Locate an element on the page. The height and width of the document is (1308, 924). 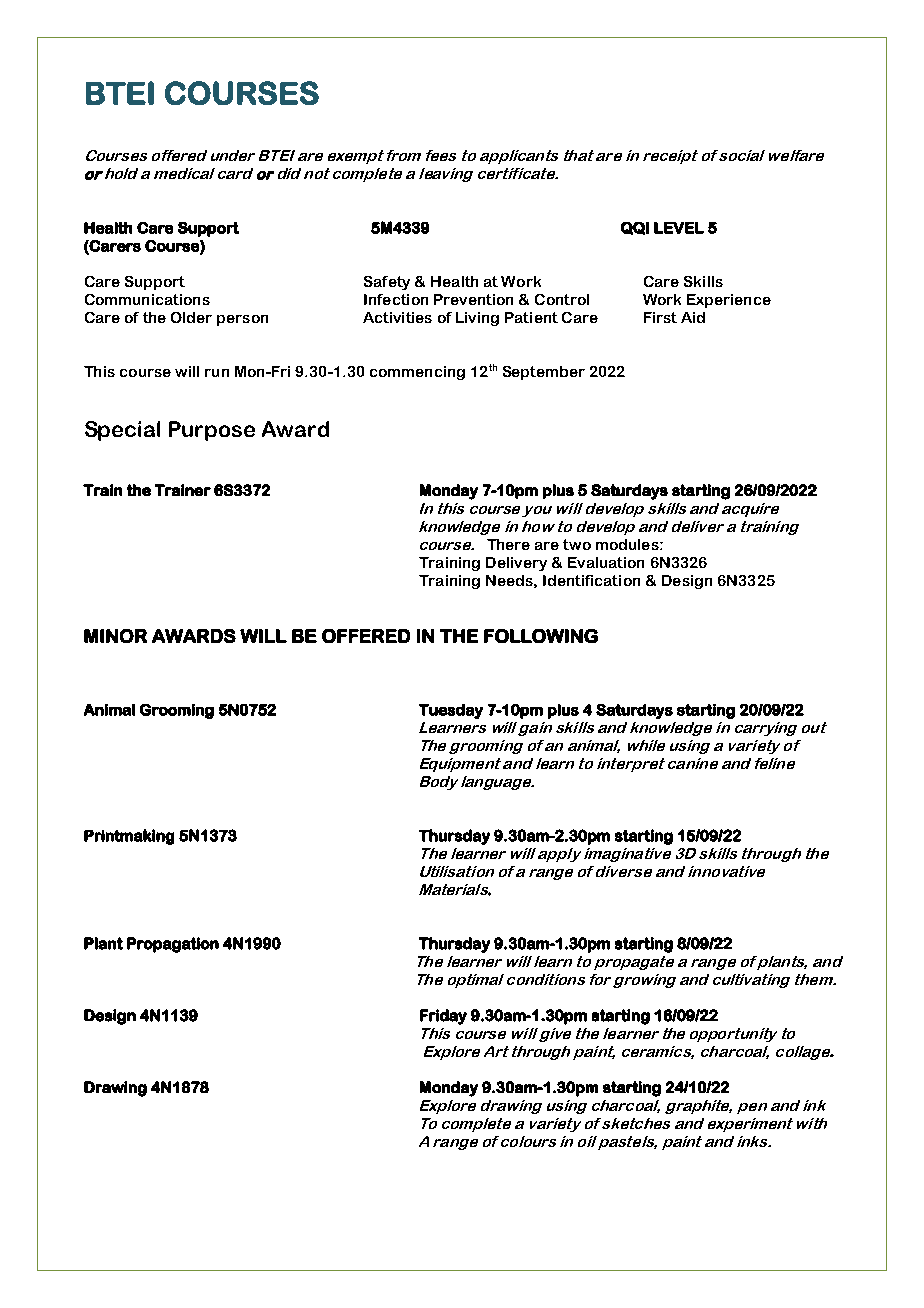
Friday is located at coordinates (443, 1017).
